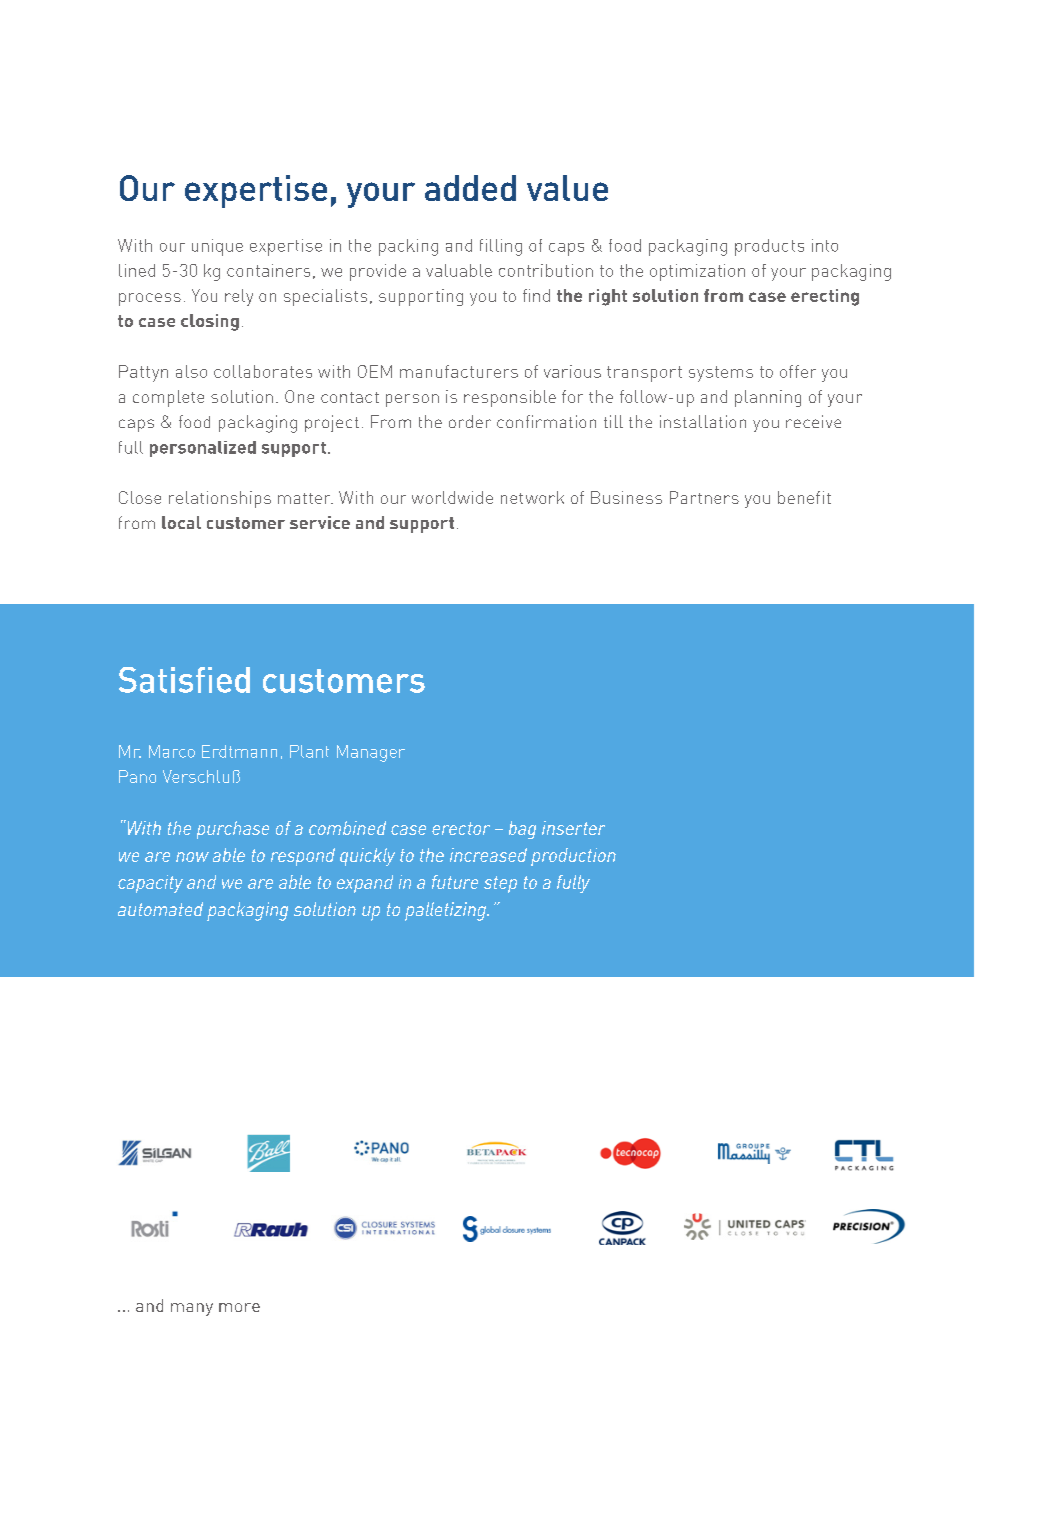 This document has height=1519, width=1058. Describe the element at coordinates (239, 1307) in the document. I see `more` at that location.
